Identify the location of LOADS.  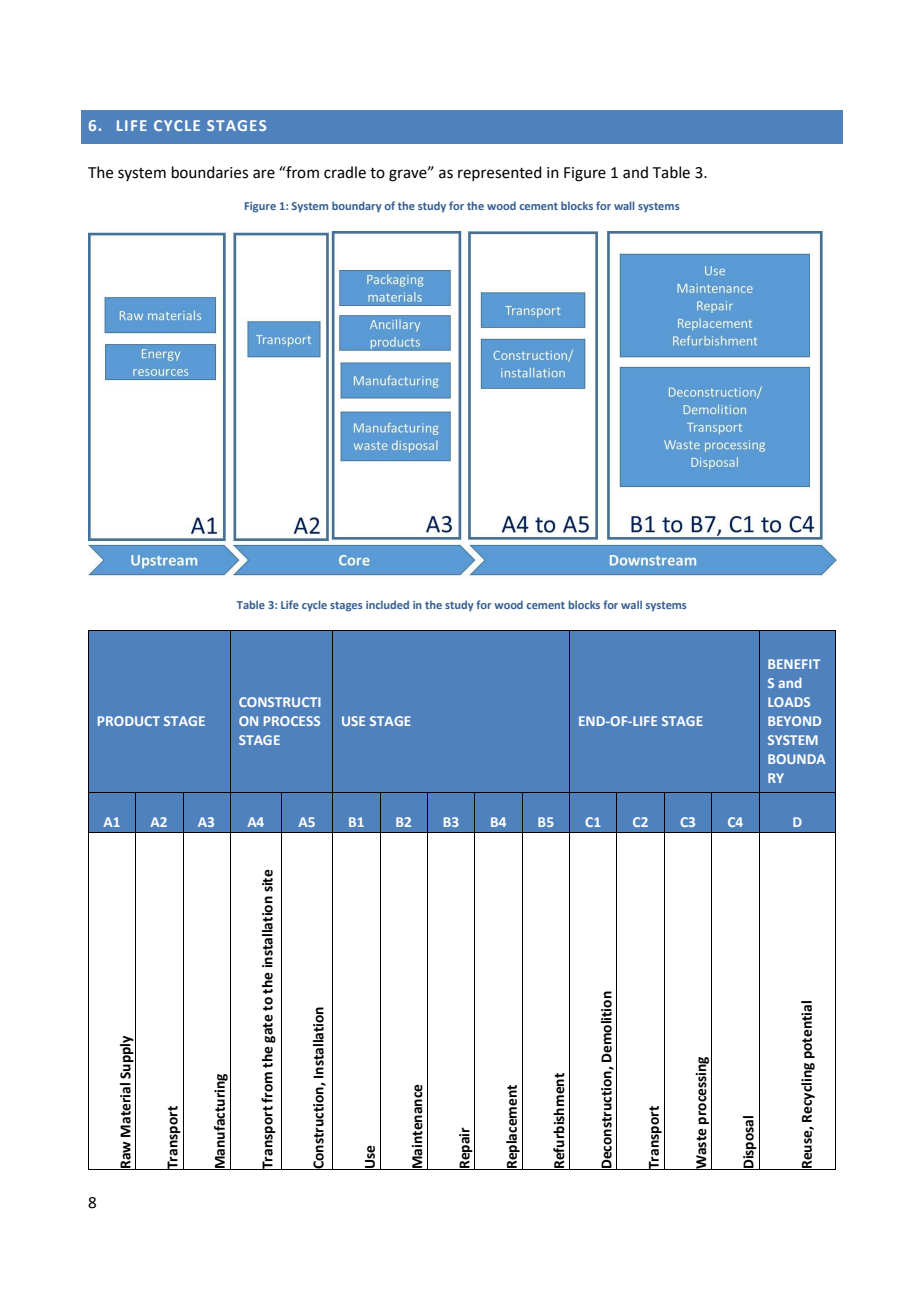
(789, 702).
